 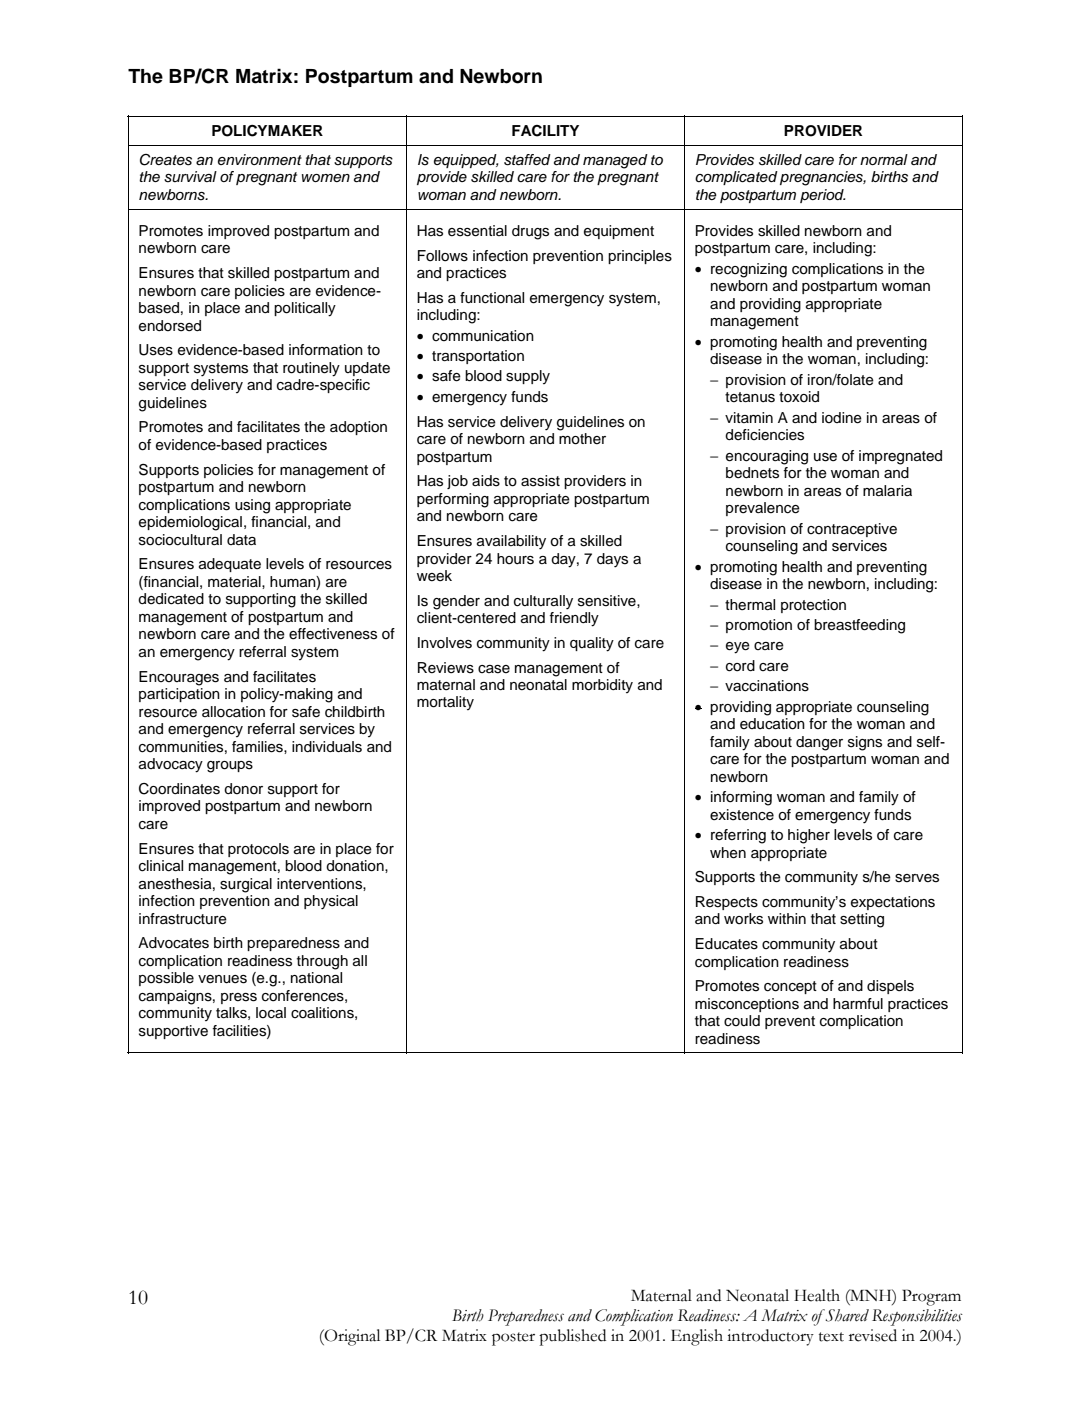 What do you see at coordinates (819, 743) in the document?
I see `danger` at bounding box center [819, 743].
